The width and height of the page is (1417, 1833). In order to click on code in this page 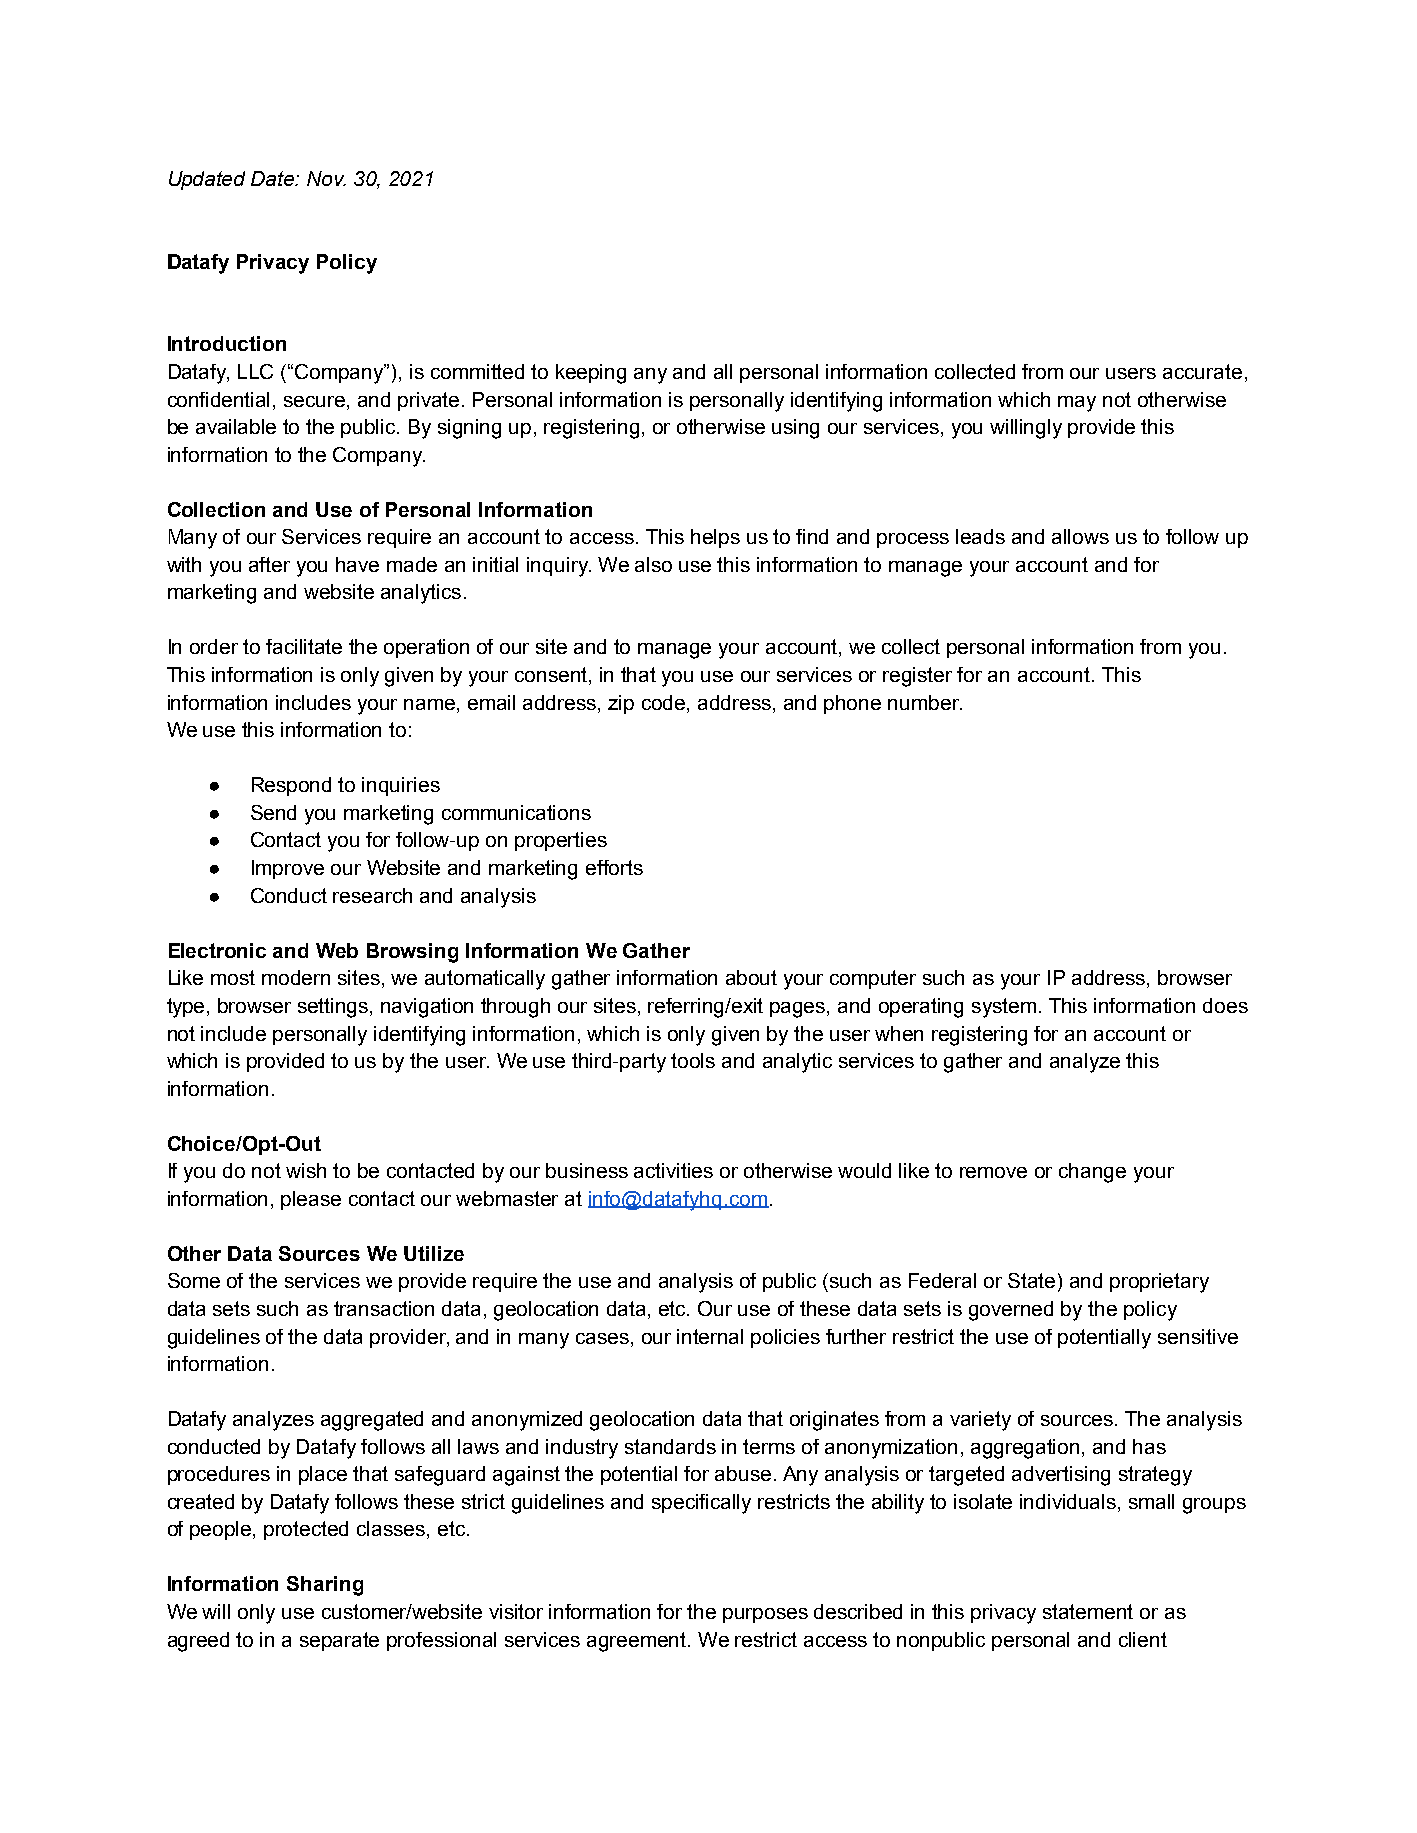, I will do `click(665, 702)`.
